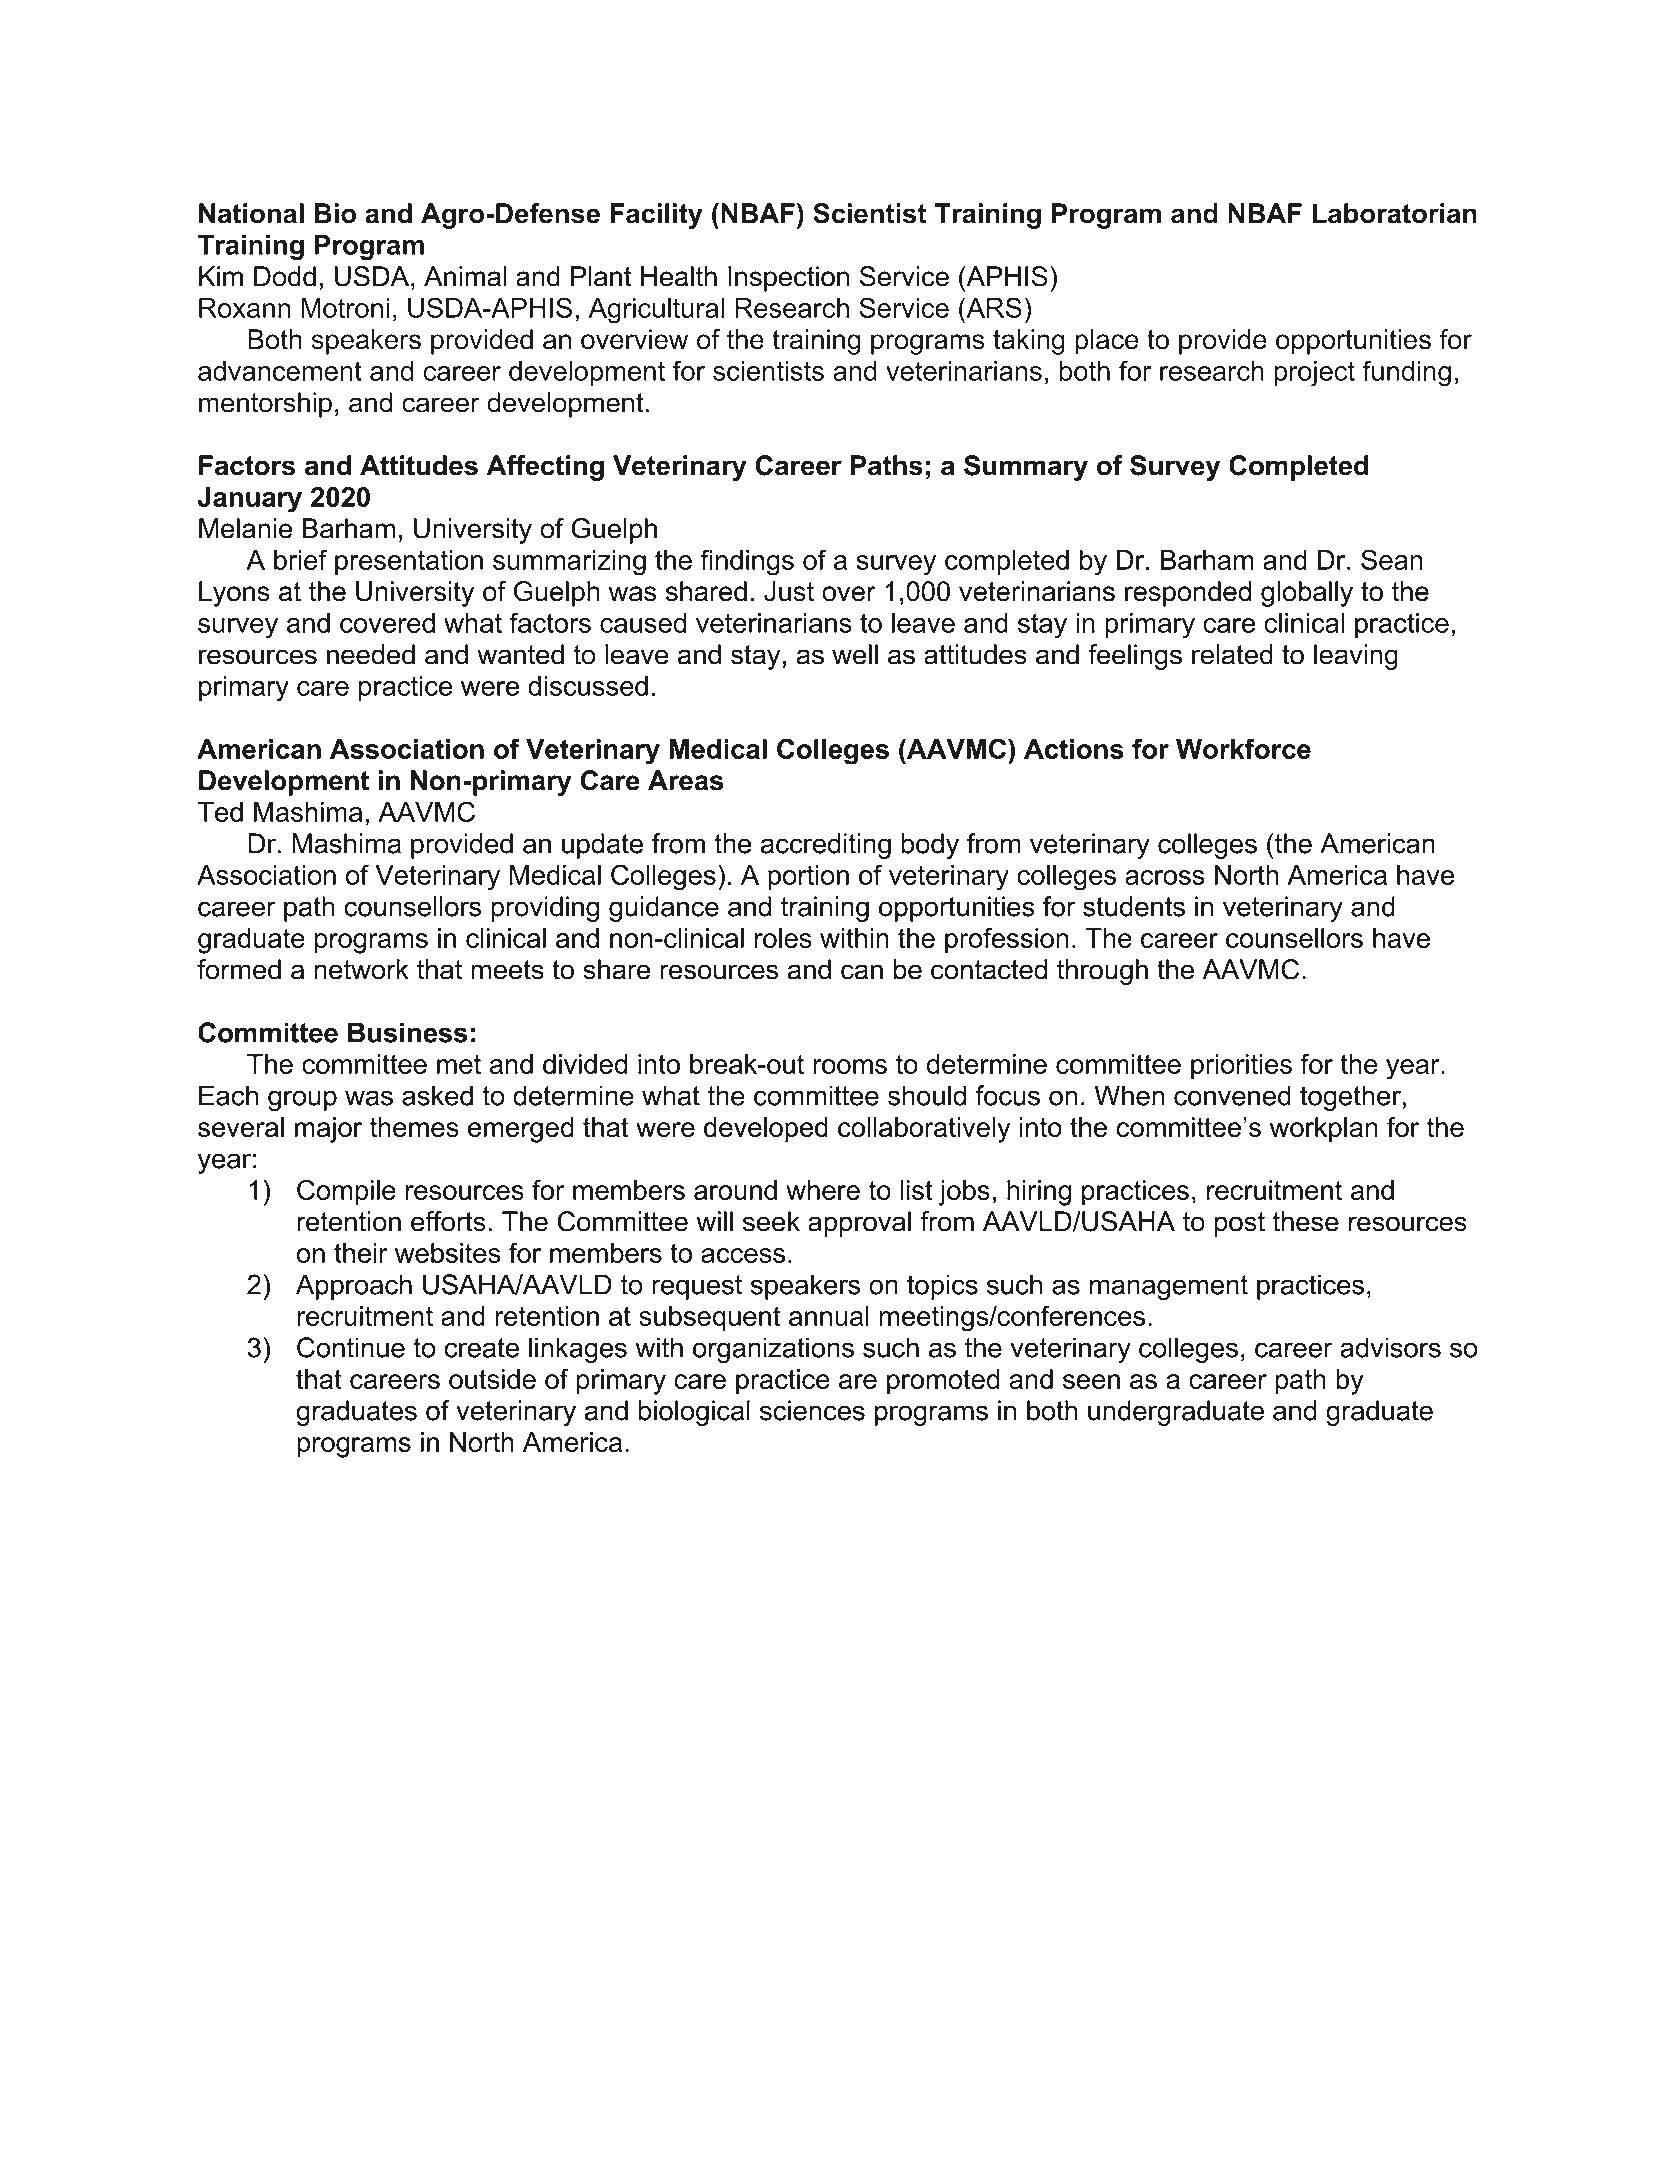 Image resolution: width=1677 pixels, height=2170 pixels. What do you see at coordinates (1107, 342) in the image?
I see `place` at bounding box center [1107, 342].
